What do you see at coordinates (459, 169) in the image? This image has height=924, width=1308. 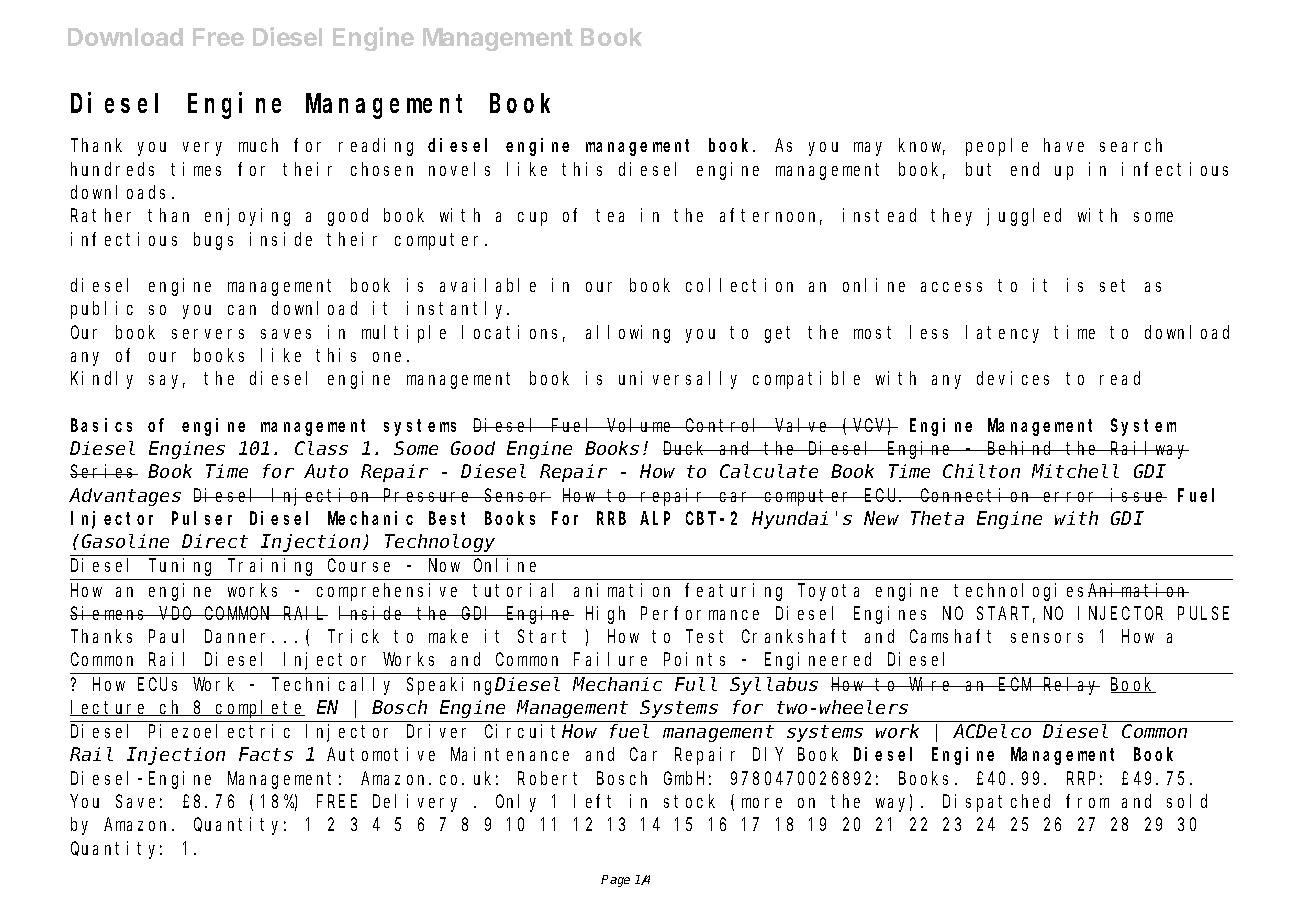 I see `novels` at bounding box center [459, 169].
